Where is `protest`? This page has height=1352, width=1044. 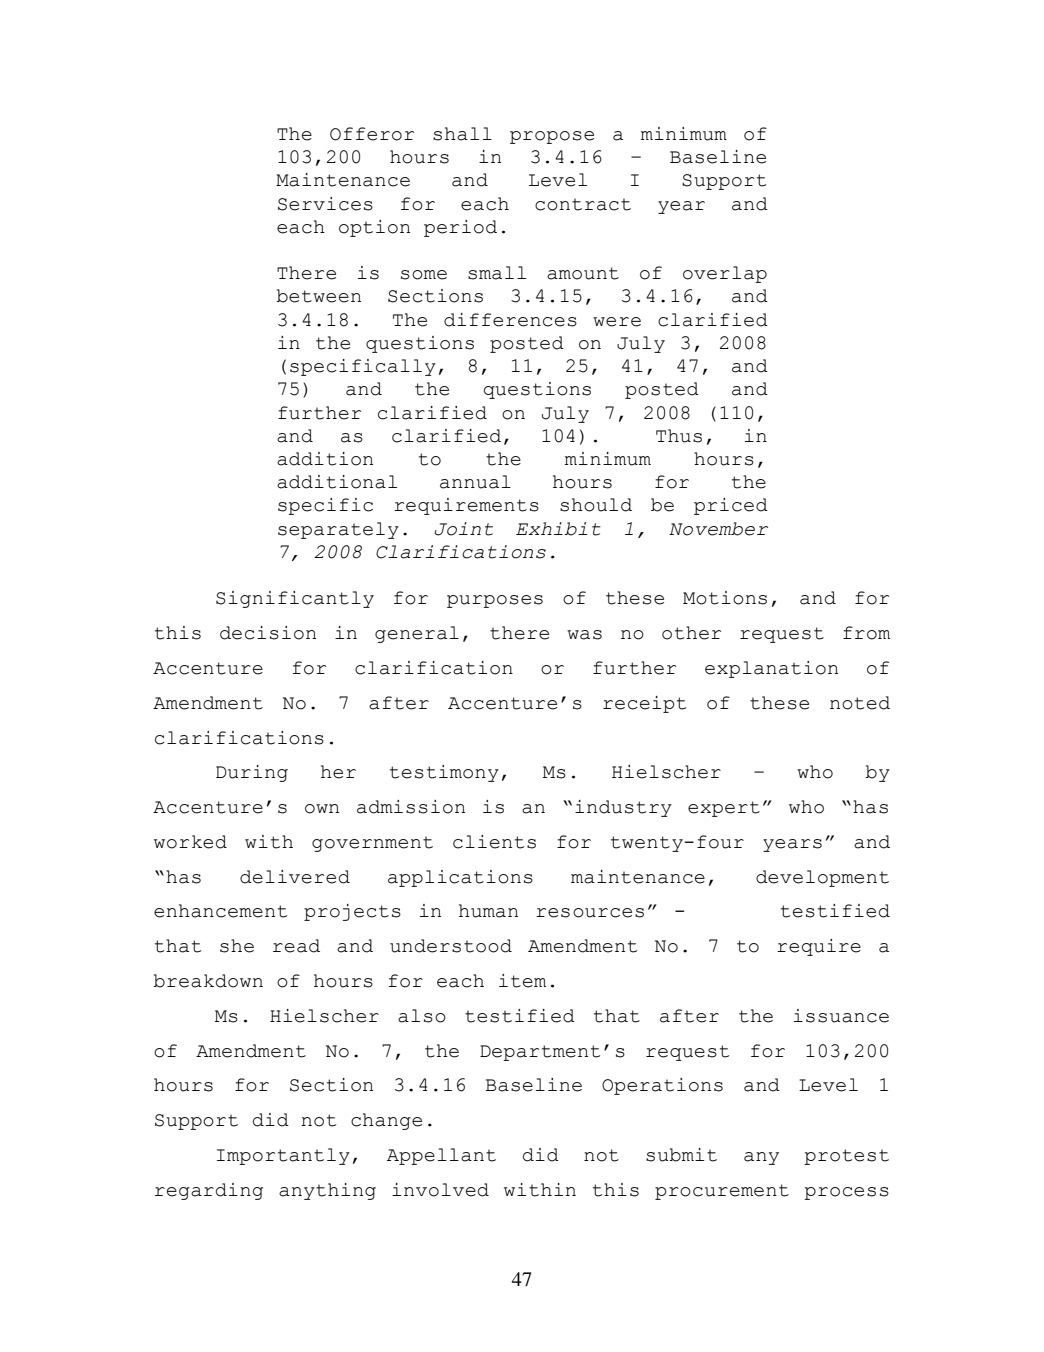 protest is located at coordinates (846, 1157).
